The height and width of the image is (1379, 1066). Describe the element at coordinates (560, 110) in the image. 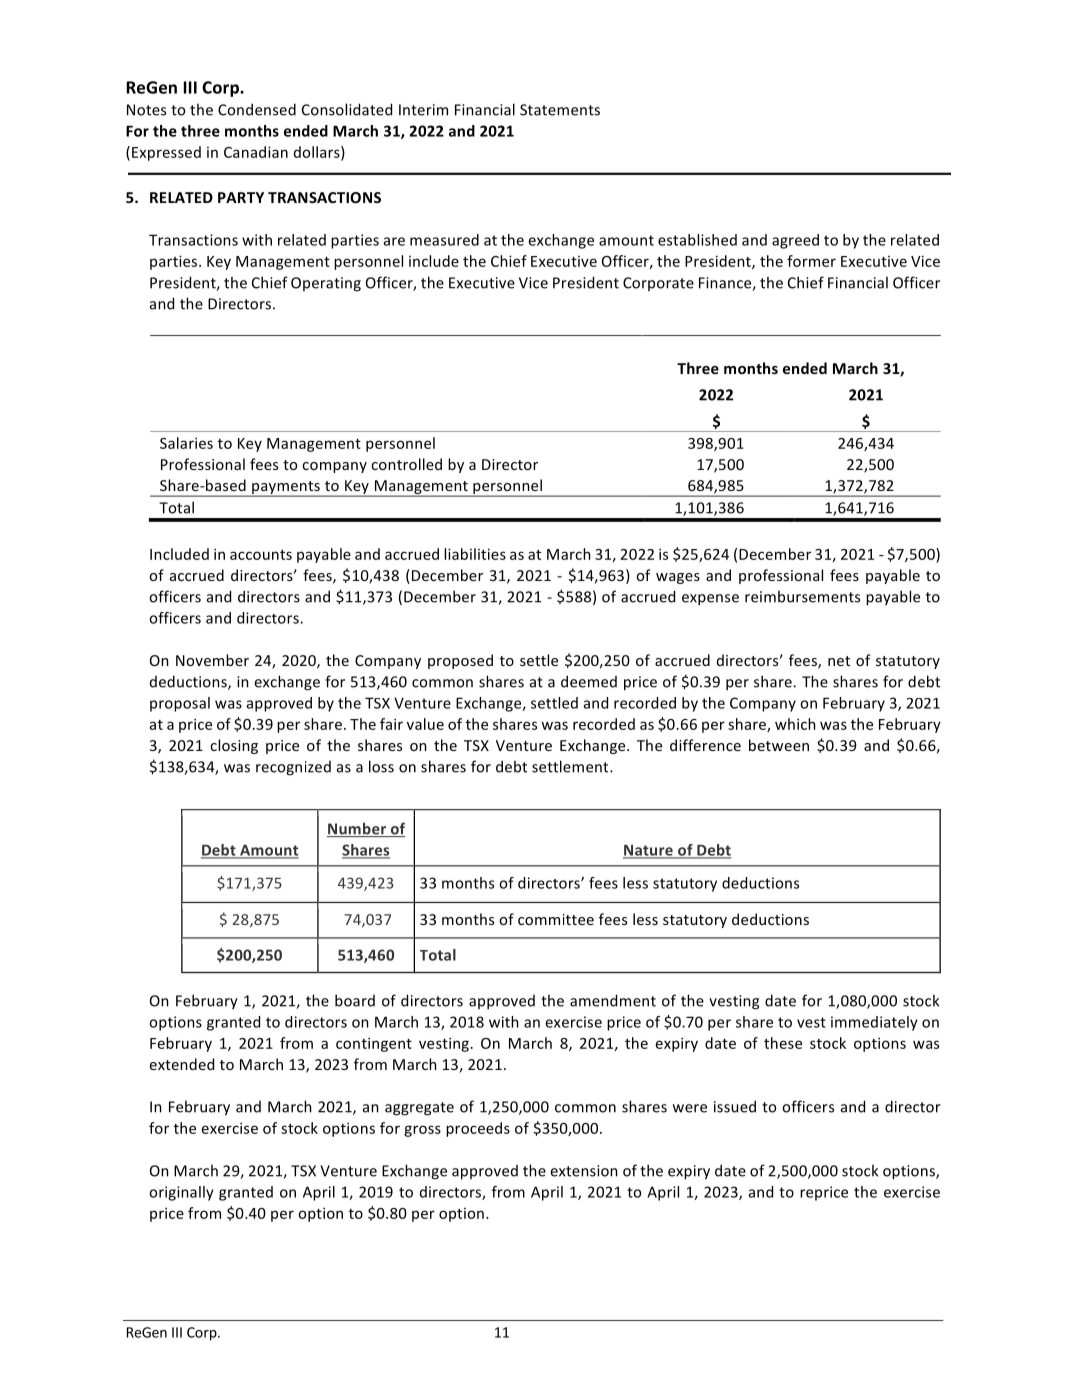

I see `Statements` at that location.
